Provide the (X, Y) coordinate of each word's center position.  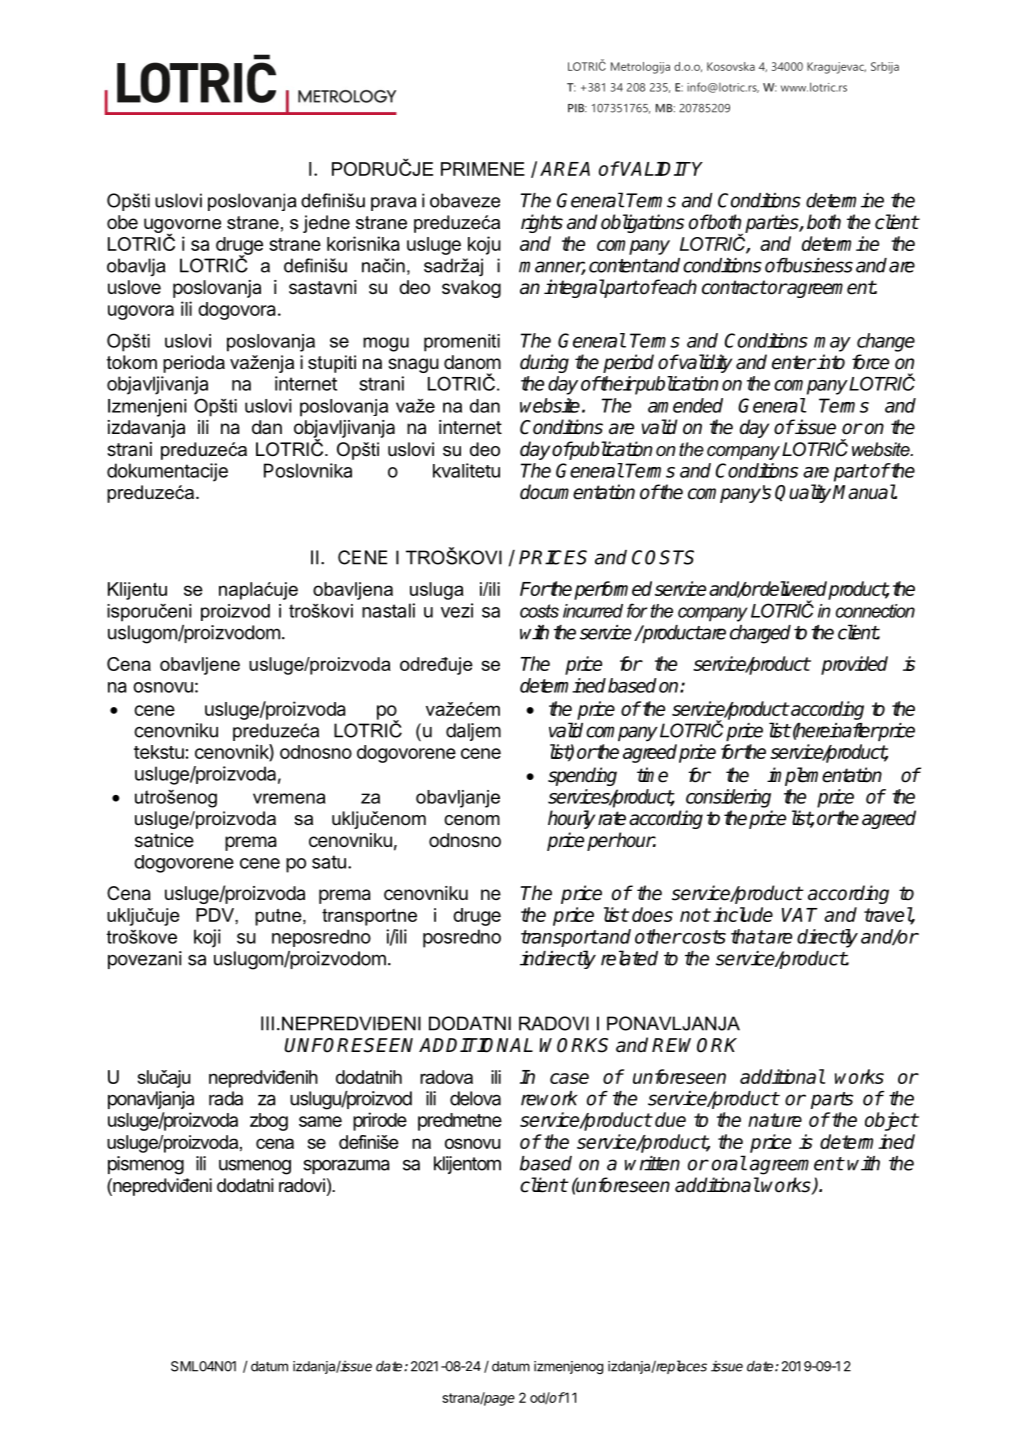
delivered (794, 590)
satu (329, 862)
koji (207, 938)
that (748, 936)
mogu (386, 344)
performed (613, 590)
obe (122, 222)
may (832, 344)
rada (226, 1098)
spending (582, 776)
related (629, 958)
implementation (824, 776)
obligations (642, 223)
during (544, 363)
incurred (593, 611)
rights (542, 223)
